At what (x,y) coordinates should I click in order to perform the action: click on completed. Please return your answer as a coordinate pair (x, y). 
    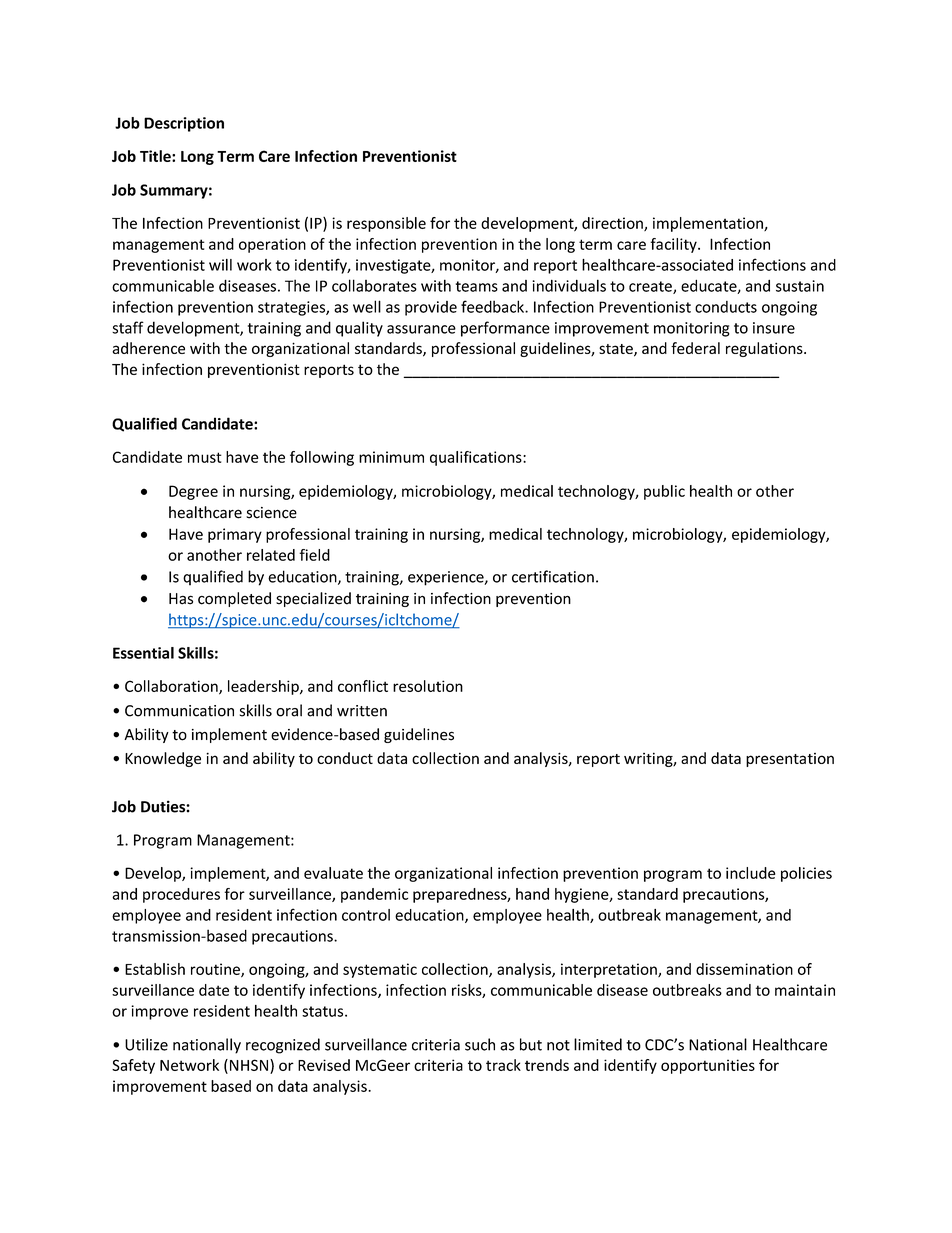
    Looking at the image, I should click on (234, 599).
